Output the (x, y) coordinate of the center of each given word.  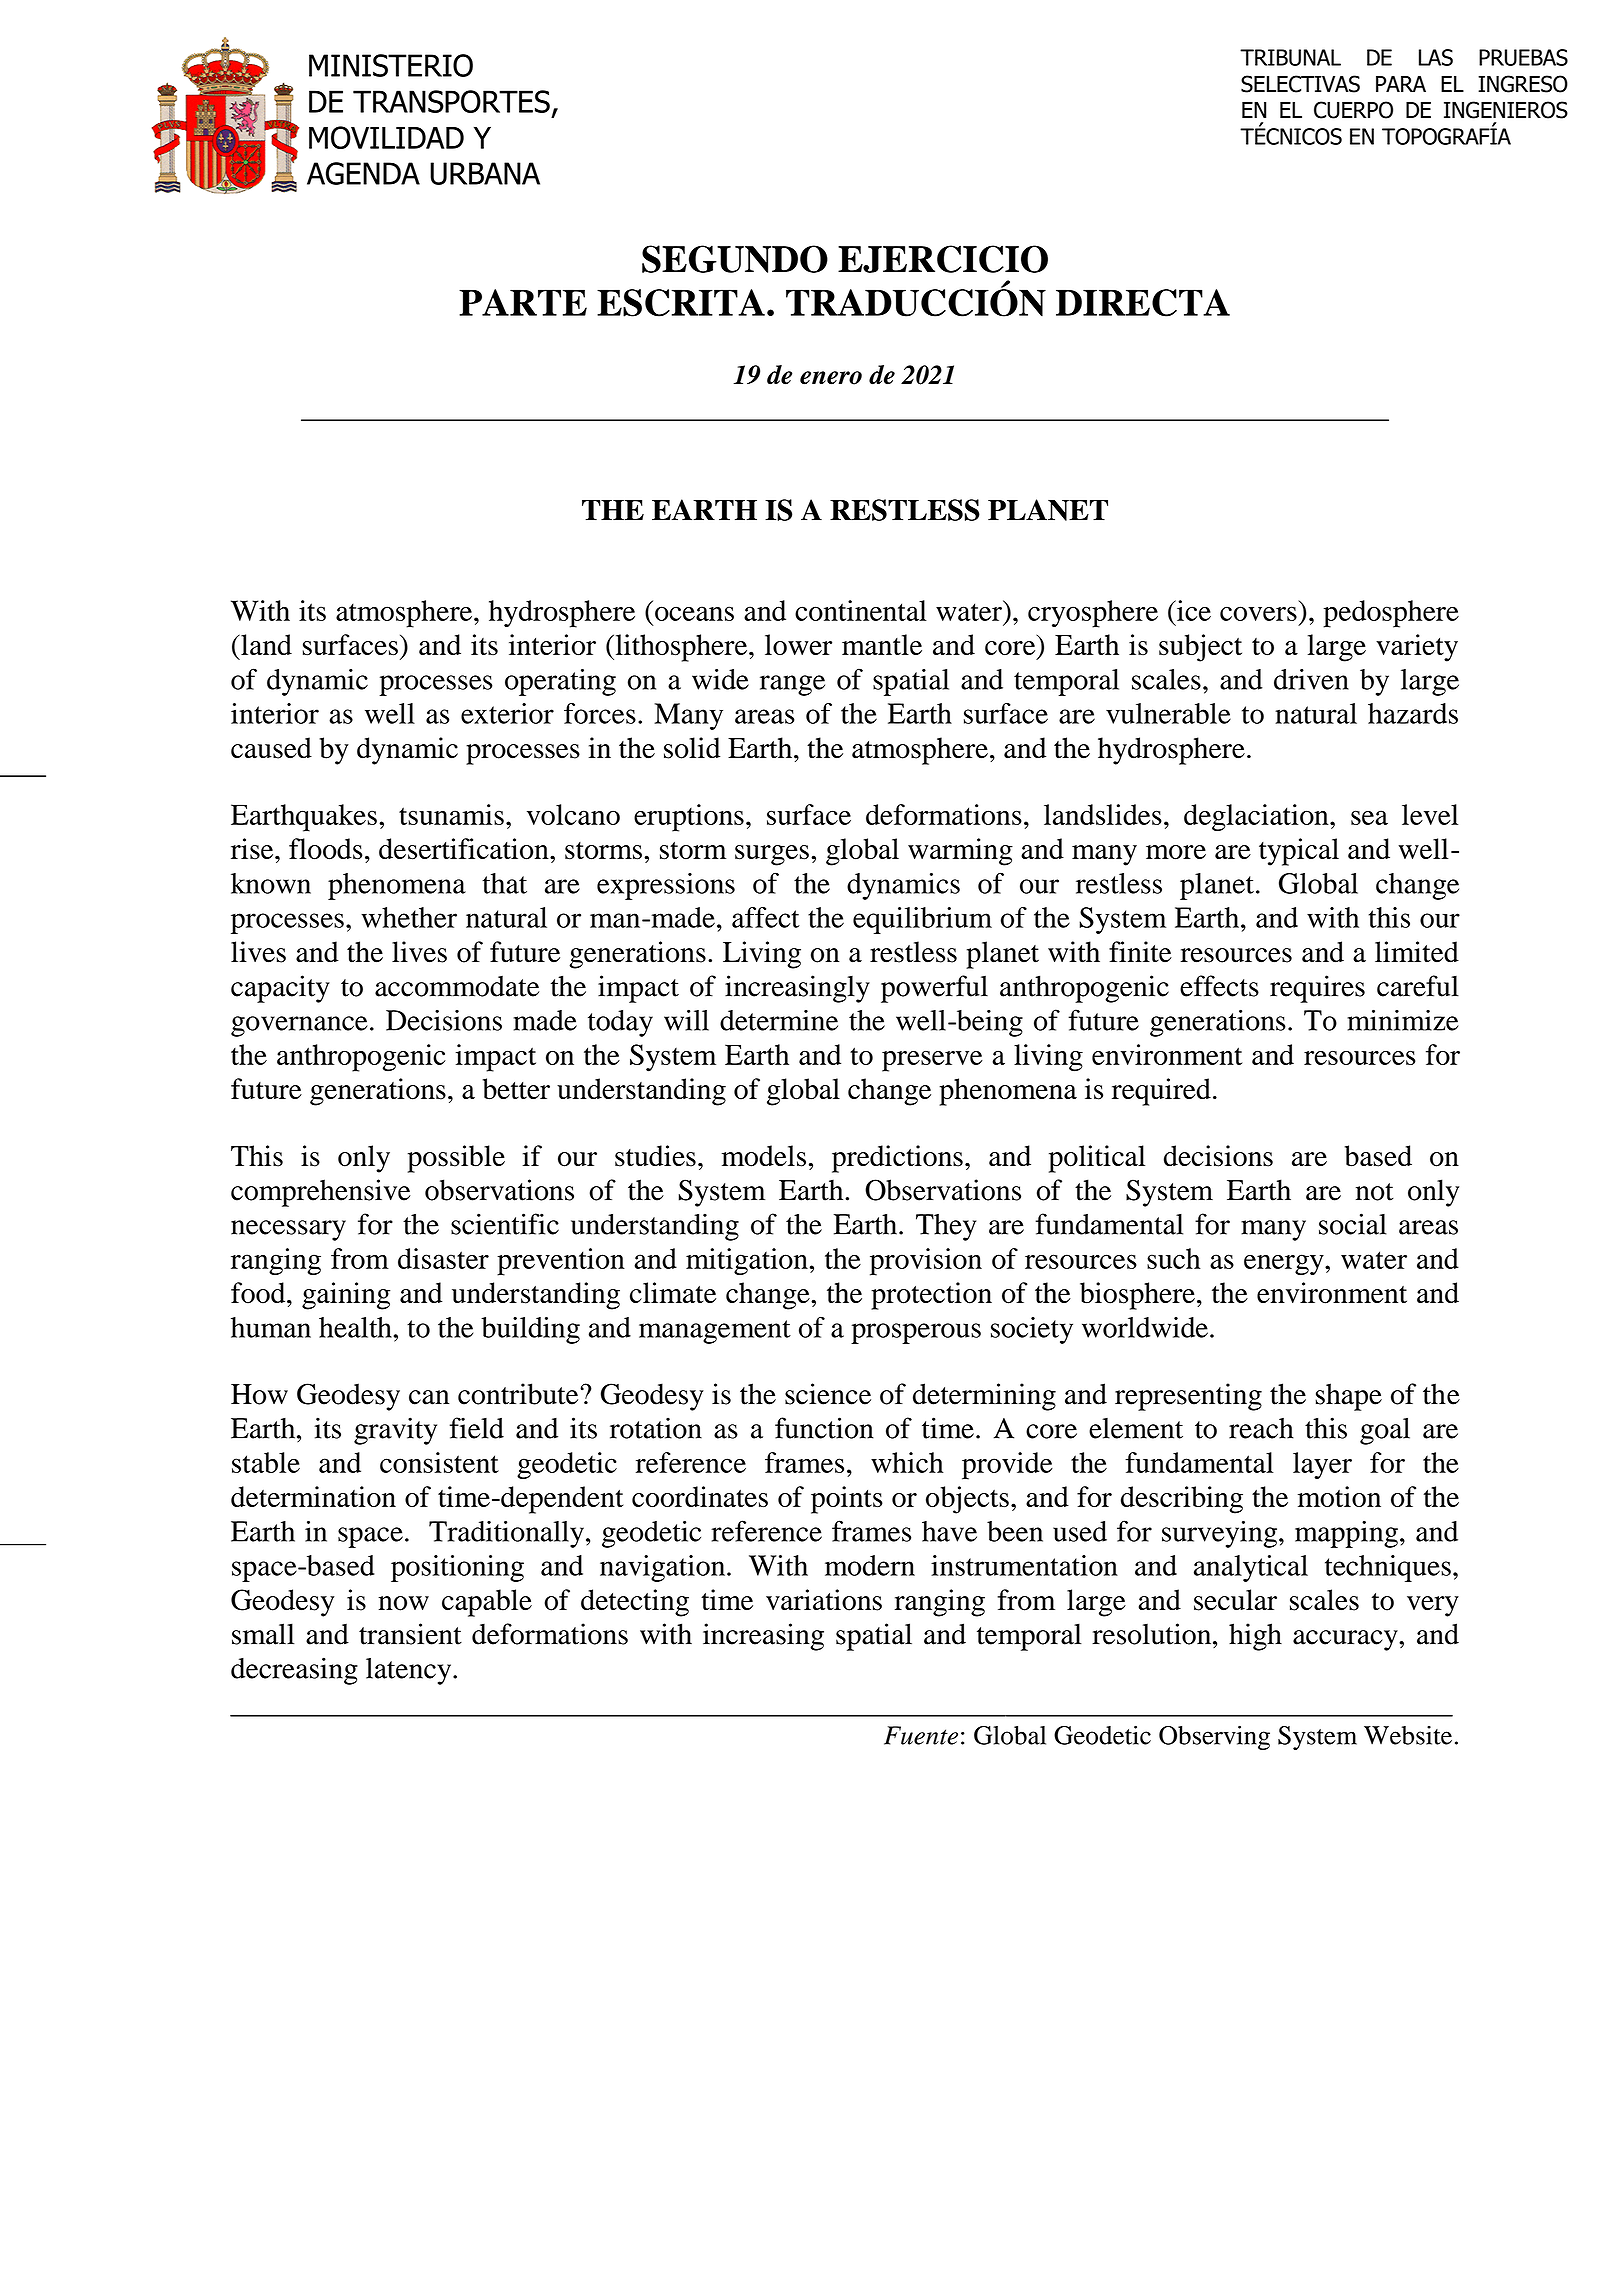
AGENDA (363, 173)
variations (824, 1600)
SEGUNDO (735, 259)
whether (409, 917)
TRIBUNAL (1290, 57)
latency (410, 1671)
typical (1299, 852)
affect (766, 917)
